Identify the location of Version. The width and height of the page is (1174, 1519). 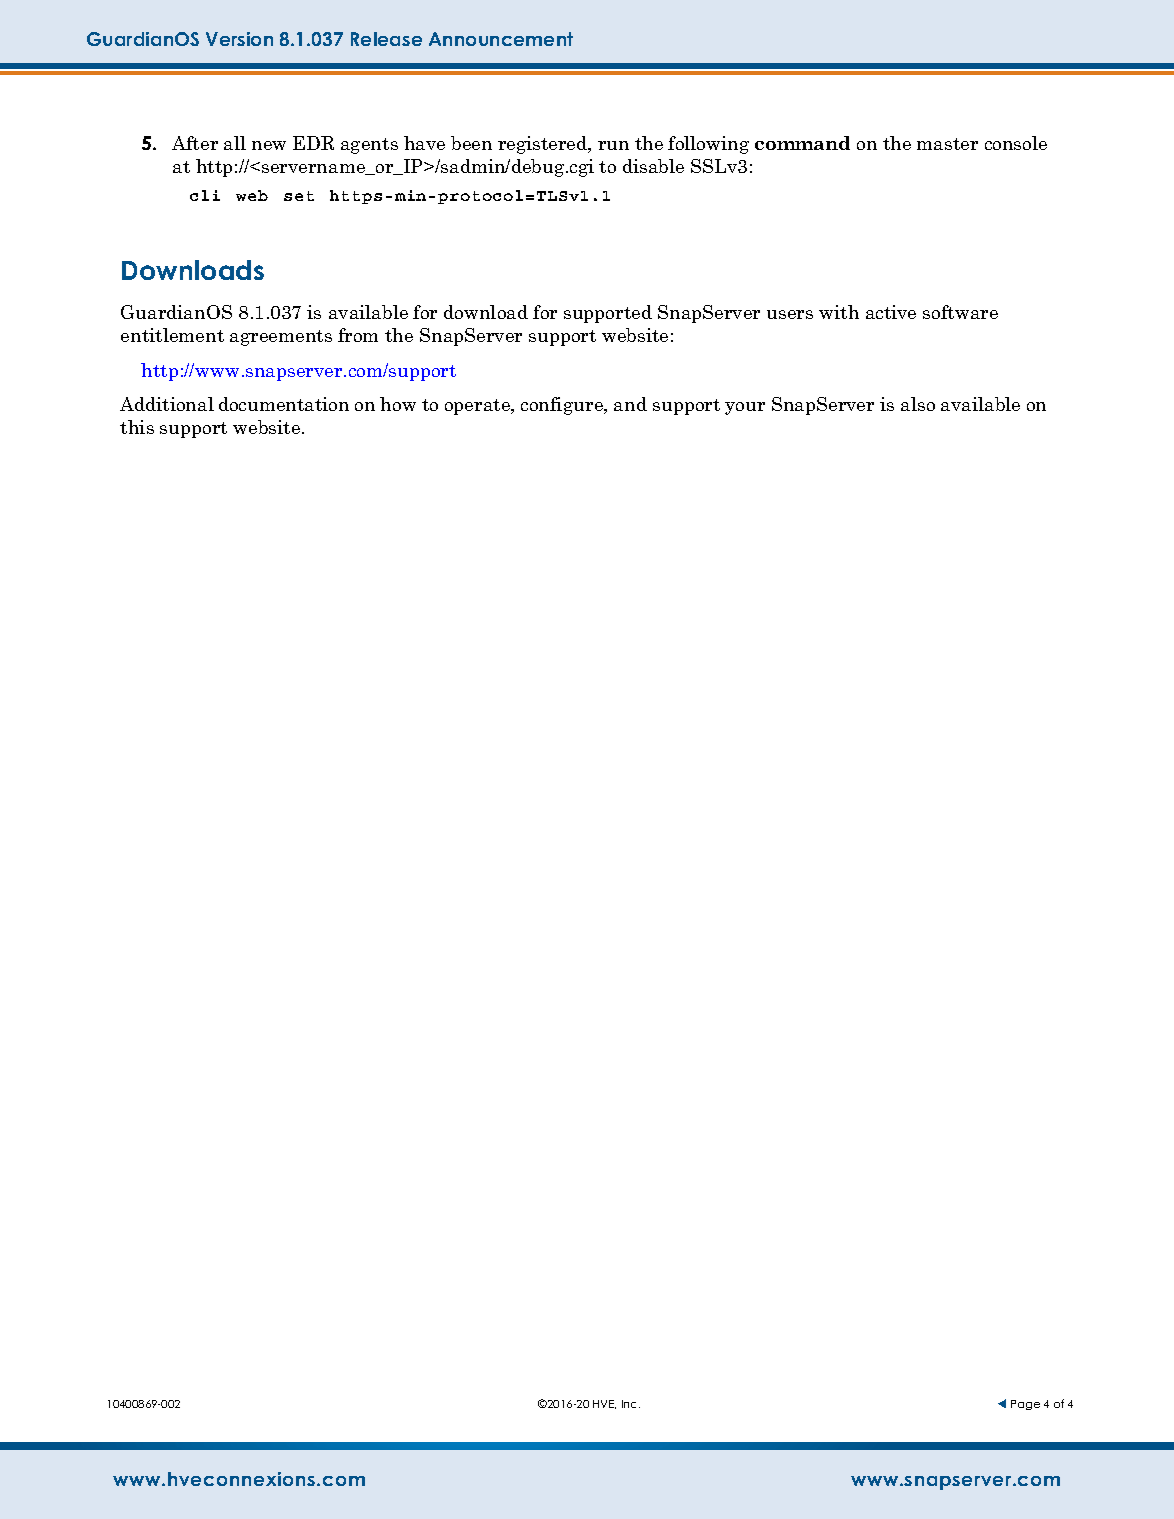
(239, 39).
